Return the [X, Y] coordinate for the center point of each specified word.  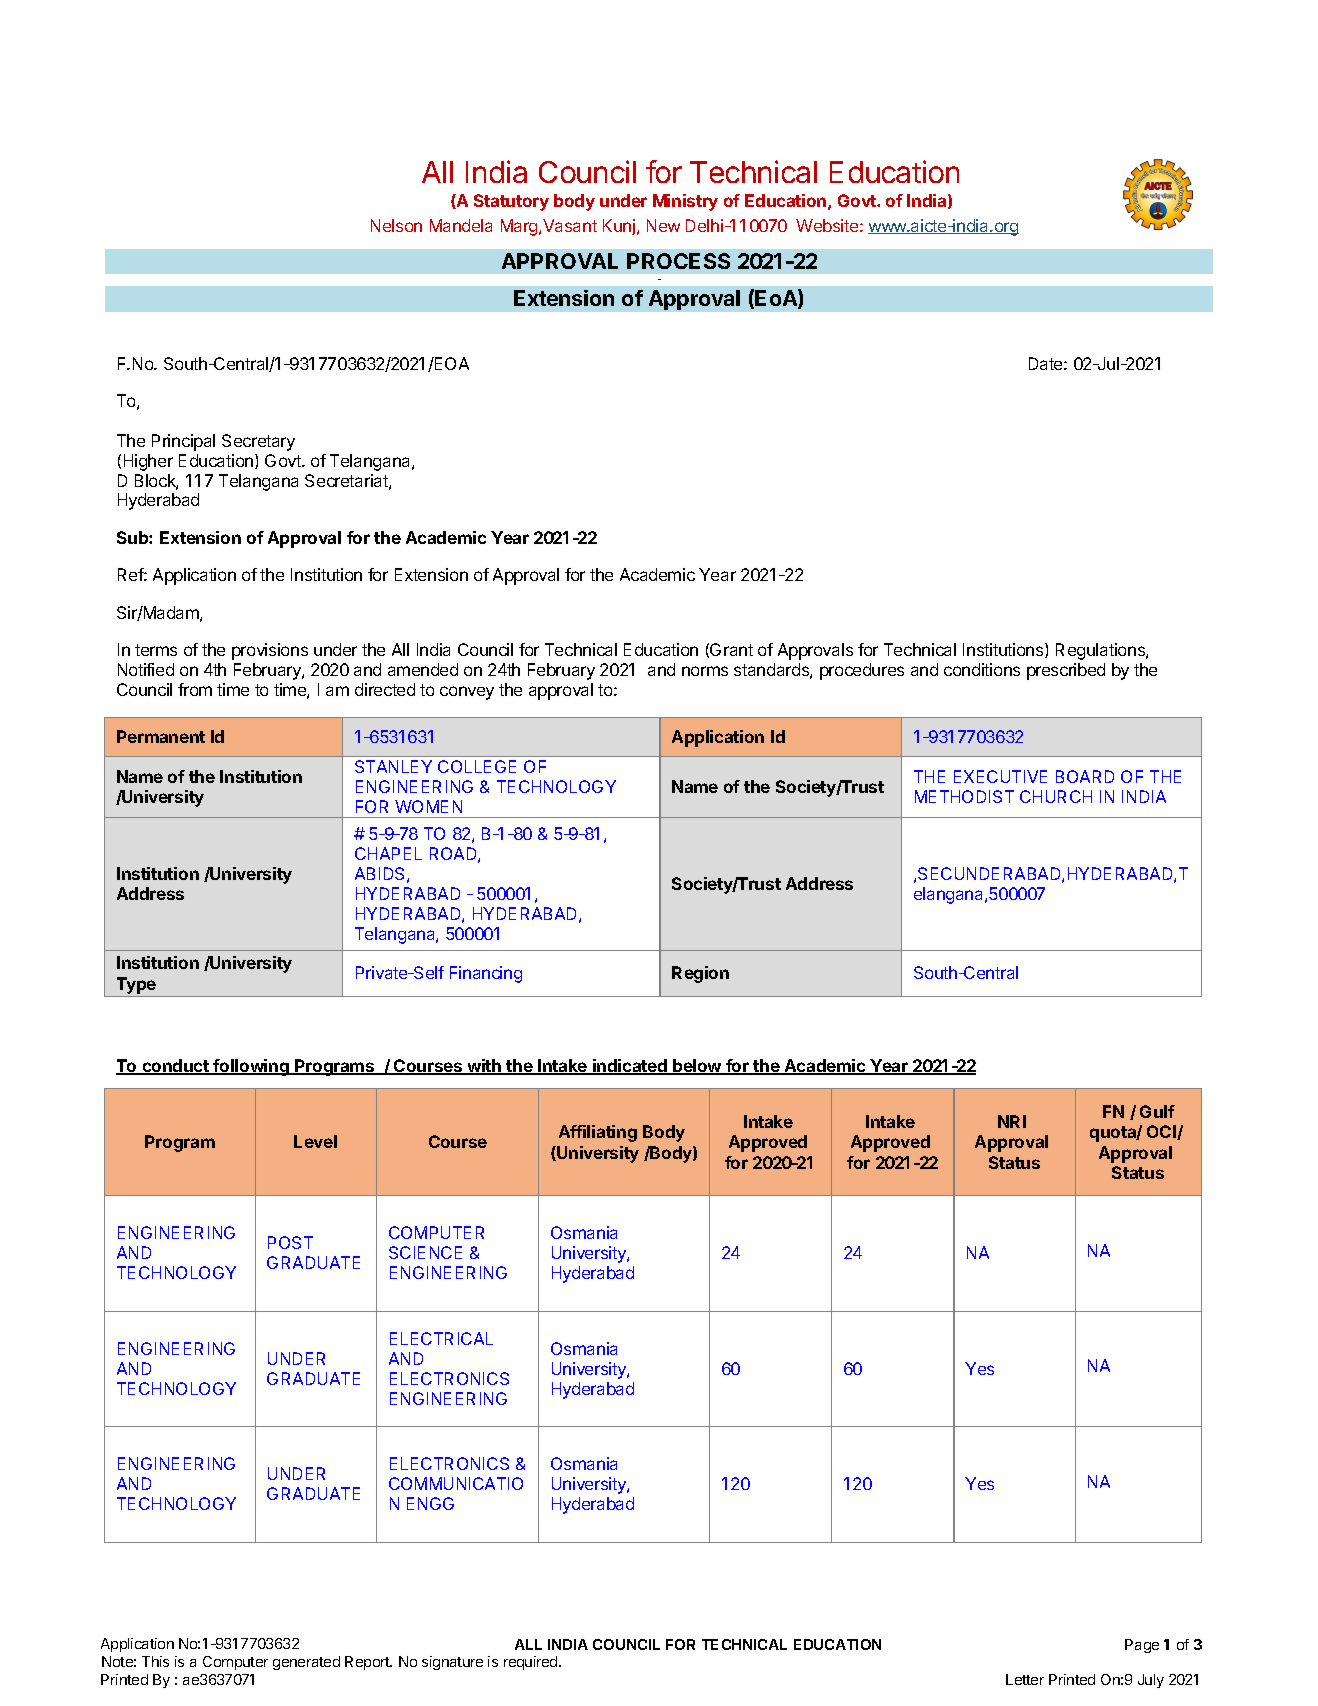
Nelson [396, 225]
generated [306, 1663]
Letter [1025, 1679]
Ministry [685, 202]
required [532, 1663]
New [663, 225]
